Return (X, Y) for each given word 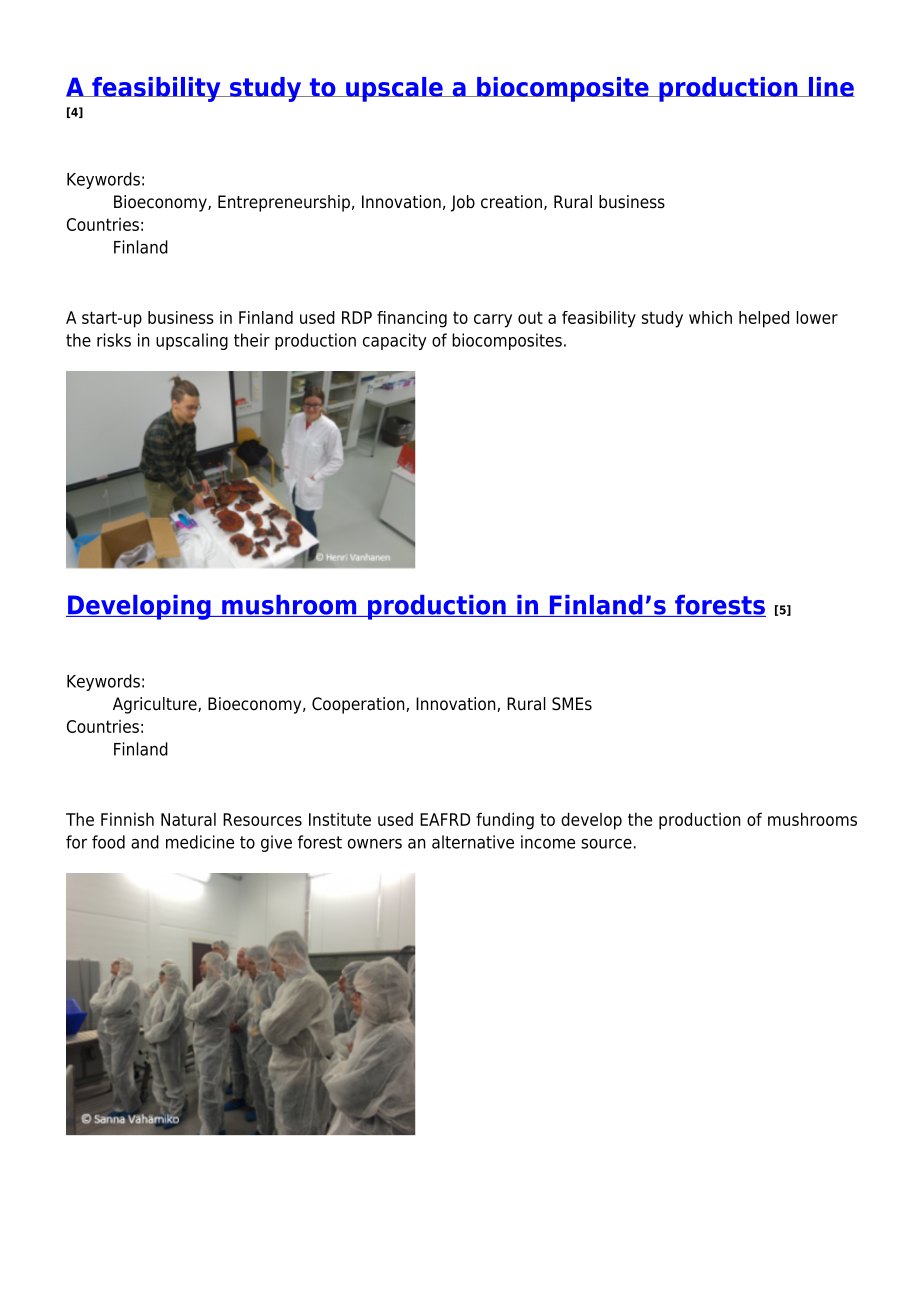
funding (505, 821)
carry (493, 321)
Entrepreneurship (284, 203)
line (830, 87)
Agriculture (156, 705)
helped (764, 319)
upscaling (192, 341)
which (710, 317)
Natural (188, 819)
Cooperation (359, 705)
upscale (394, 89)
